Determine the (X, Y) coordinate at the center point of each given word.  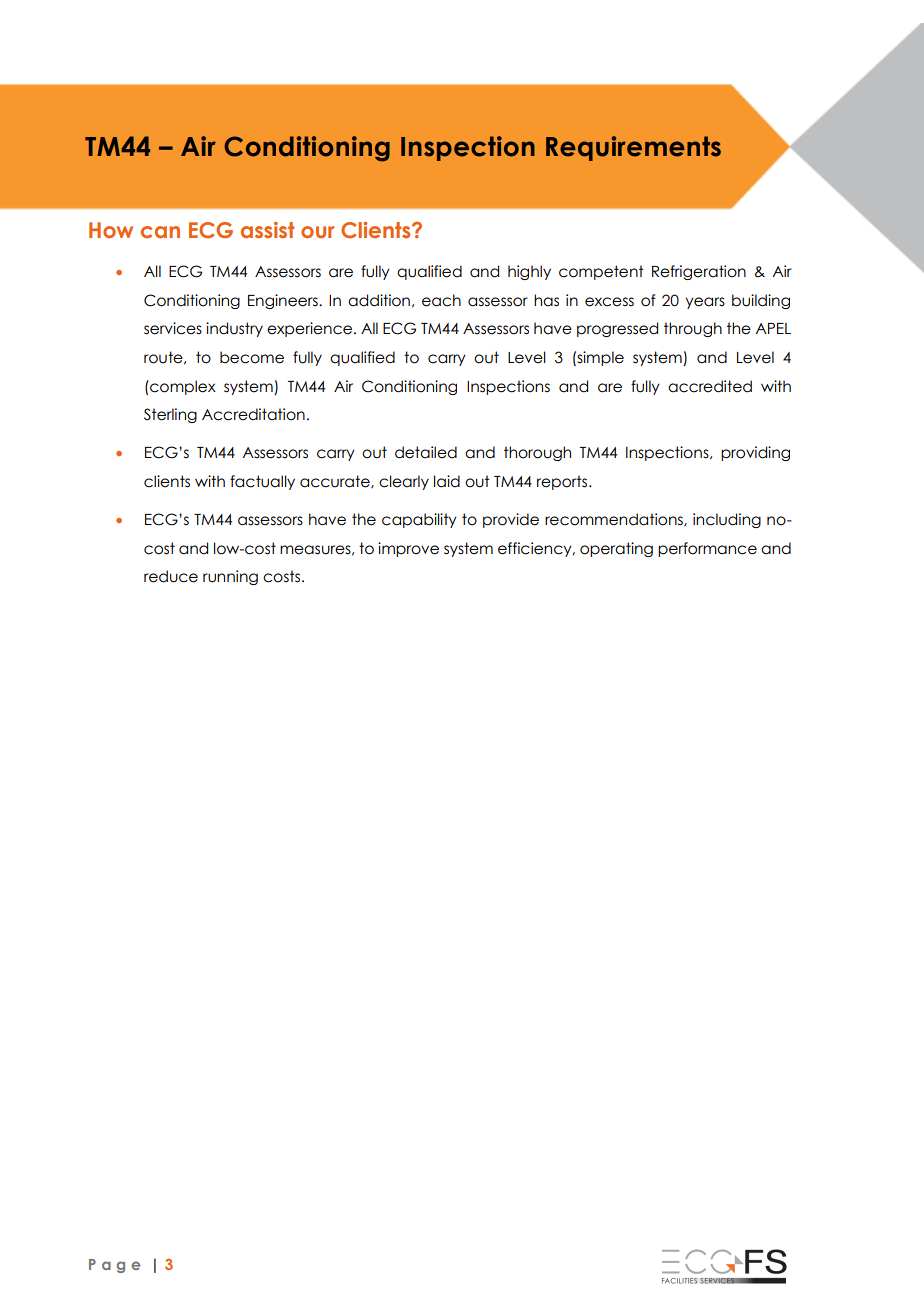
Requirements (633, 148)
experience (309, 329)
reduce (171, 576)
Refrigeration (699, 272)
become (252, 357)
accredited (710, 386)
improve (408, 549)
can (160, 232)
